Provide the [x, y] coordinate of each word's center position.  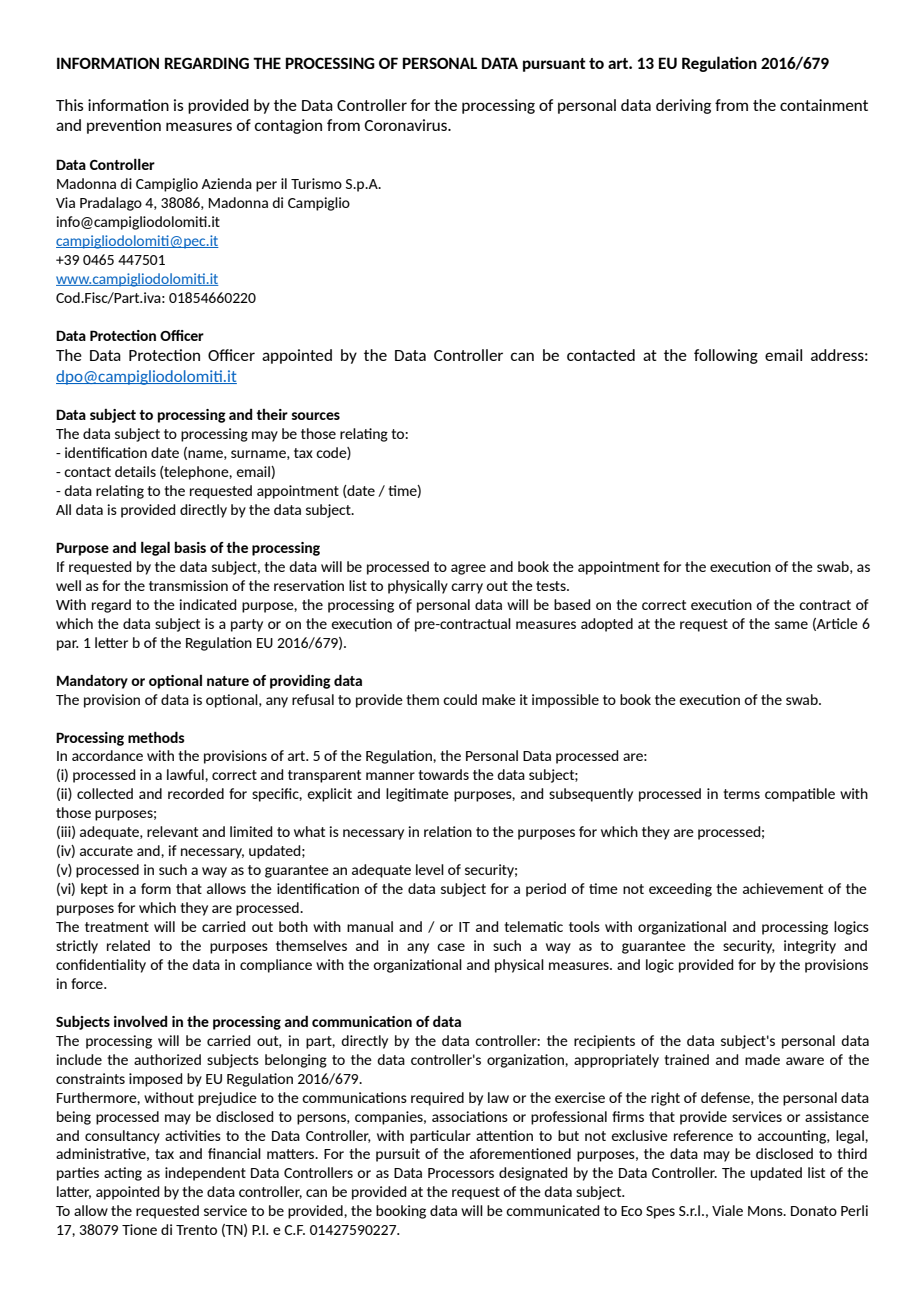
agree [468, 569]
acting [123, 1174]
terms [741, 794]
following [726, 356]
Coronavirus [406, 125]
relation [448, 831]
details [135, 471]
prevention [124, 126]
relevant [172, 831]
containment [824, 105]
